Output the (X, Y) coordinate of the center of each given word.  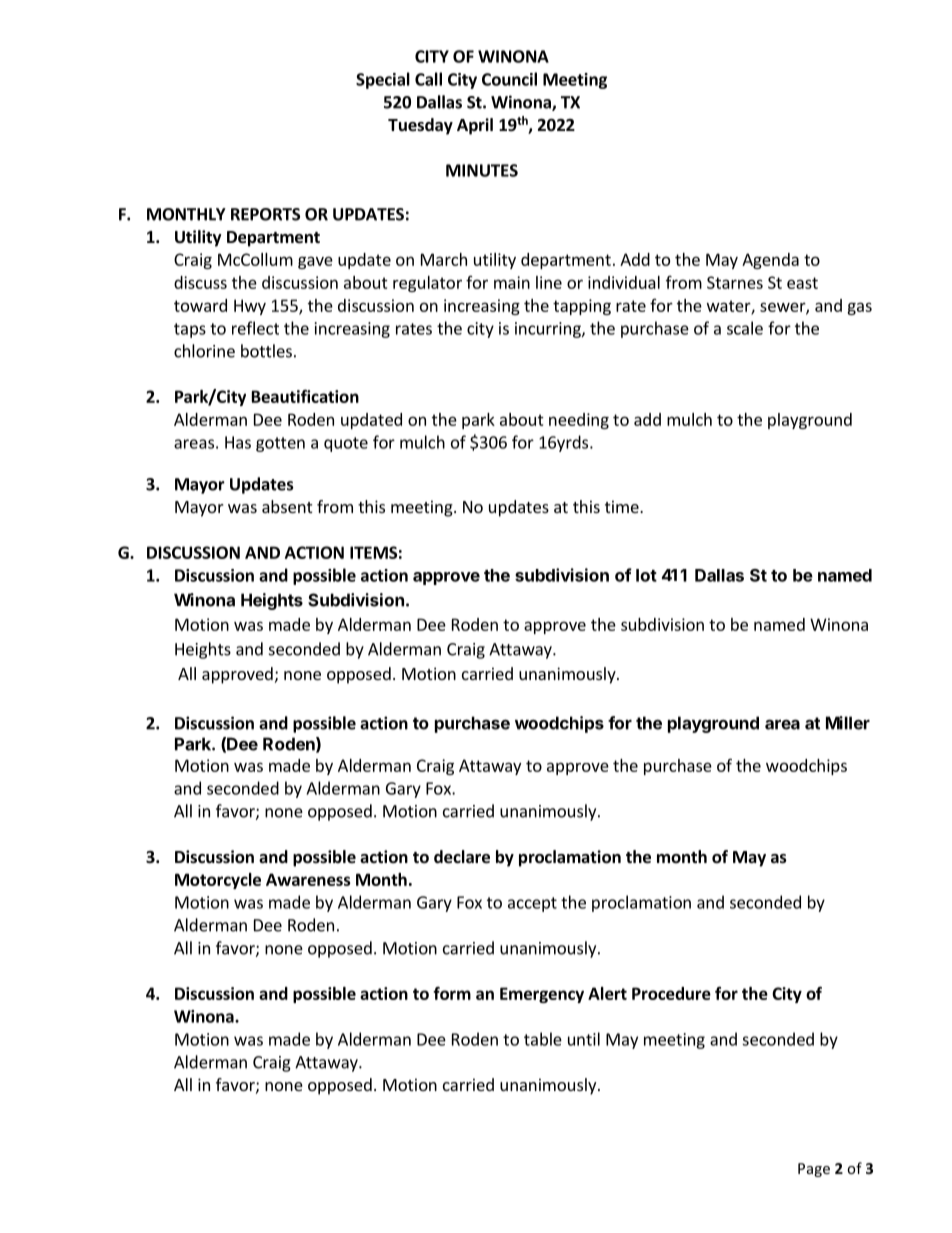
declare (462, 857)
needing (579, 421)
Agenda (770, 261)
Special (383, 80)
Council (509, 79)
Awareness (308, 879)
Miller (848, 723)
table (543, 1039)
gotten (280, 444)
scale (745, 328)
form (452, 993)
